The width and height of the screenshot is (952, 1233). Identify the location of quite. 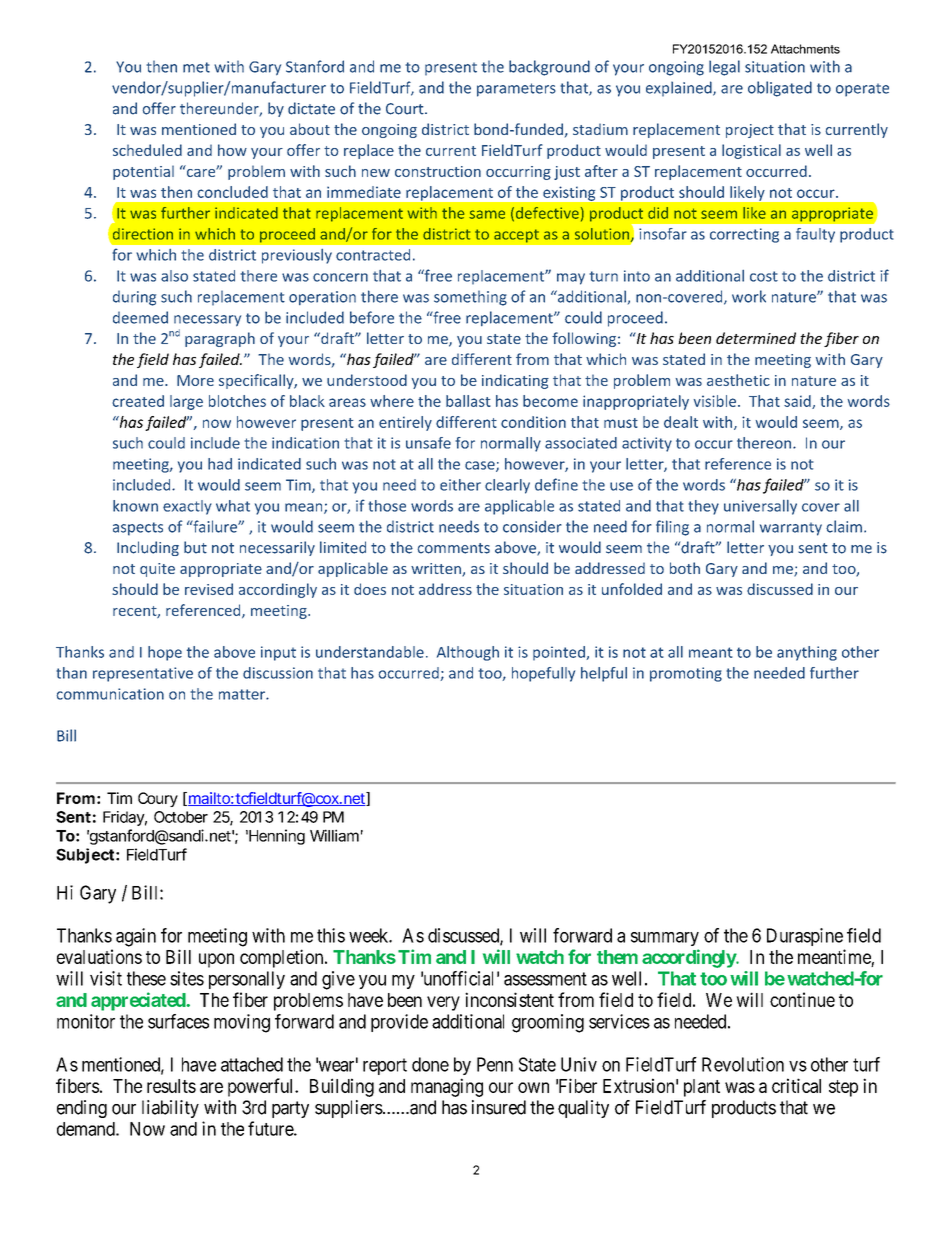
(157, 570).
